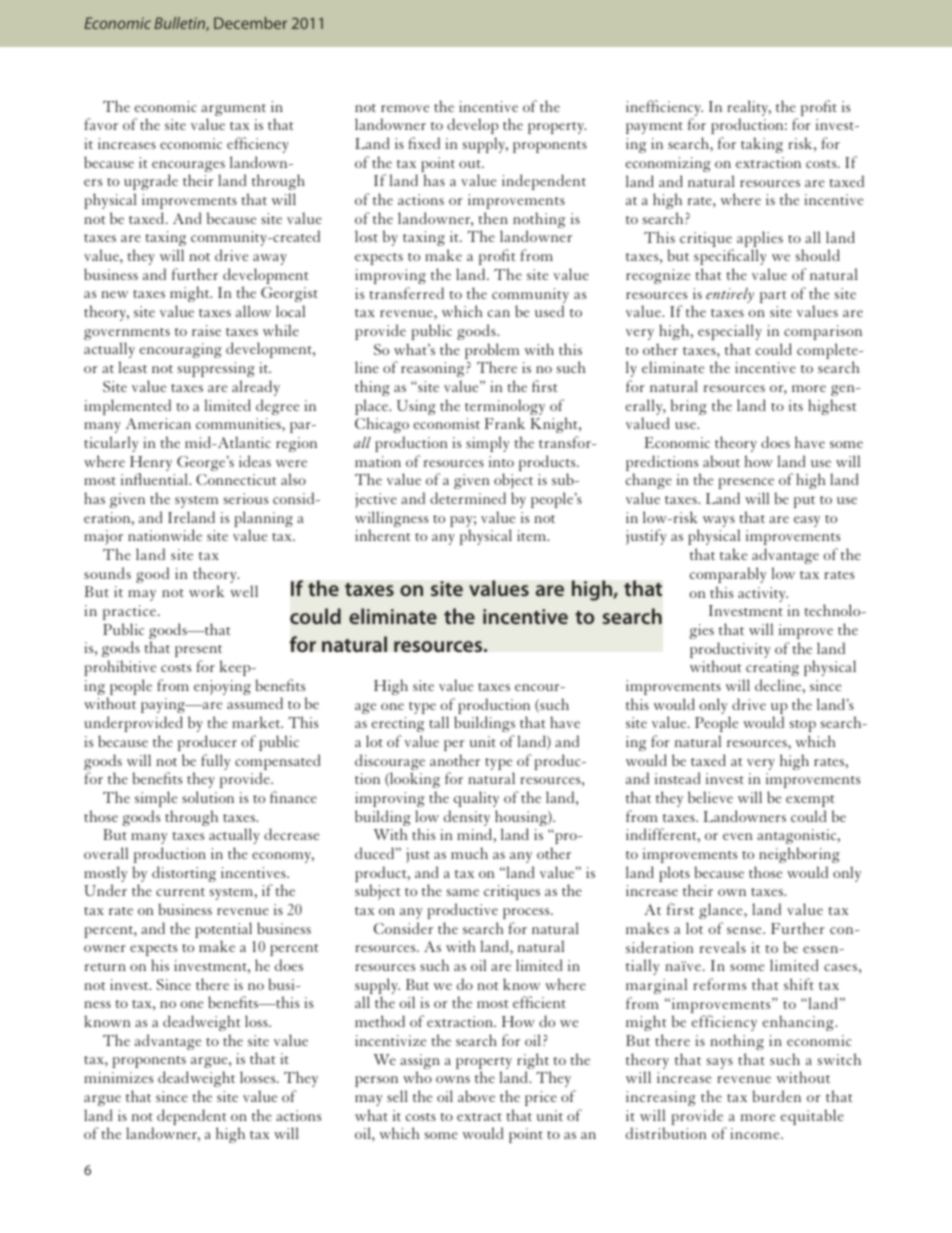 The image size is (952, 1233). What do you see at coordinates (158, 423) in the screenshot?
I see `American` at bounding box center [158, 423].
